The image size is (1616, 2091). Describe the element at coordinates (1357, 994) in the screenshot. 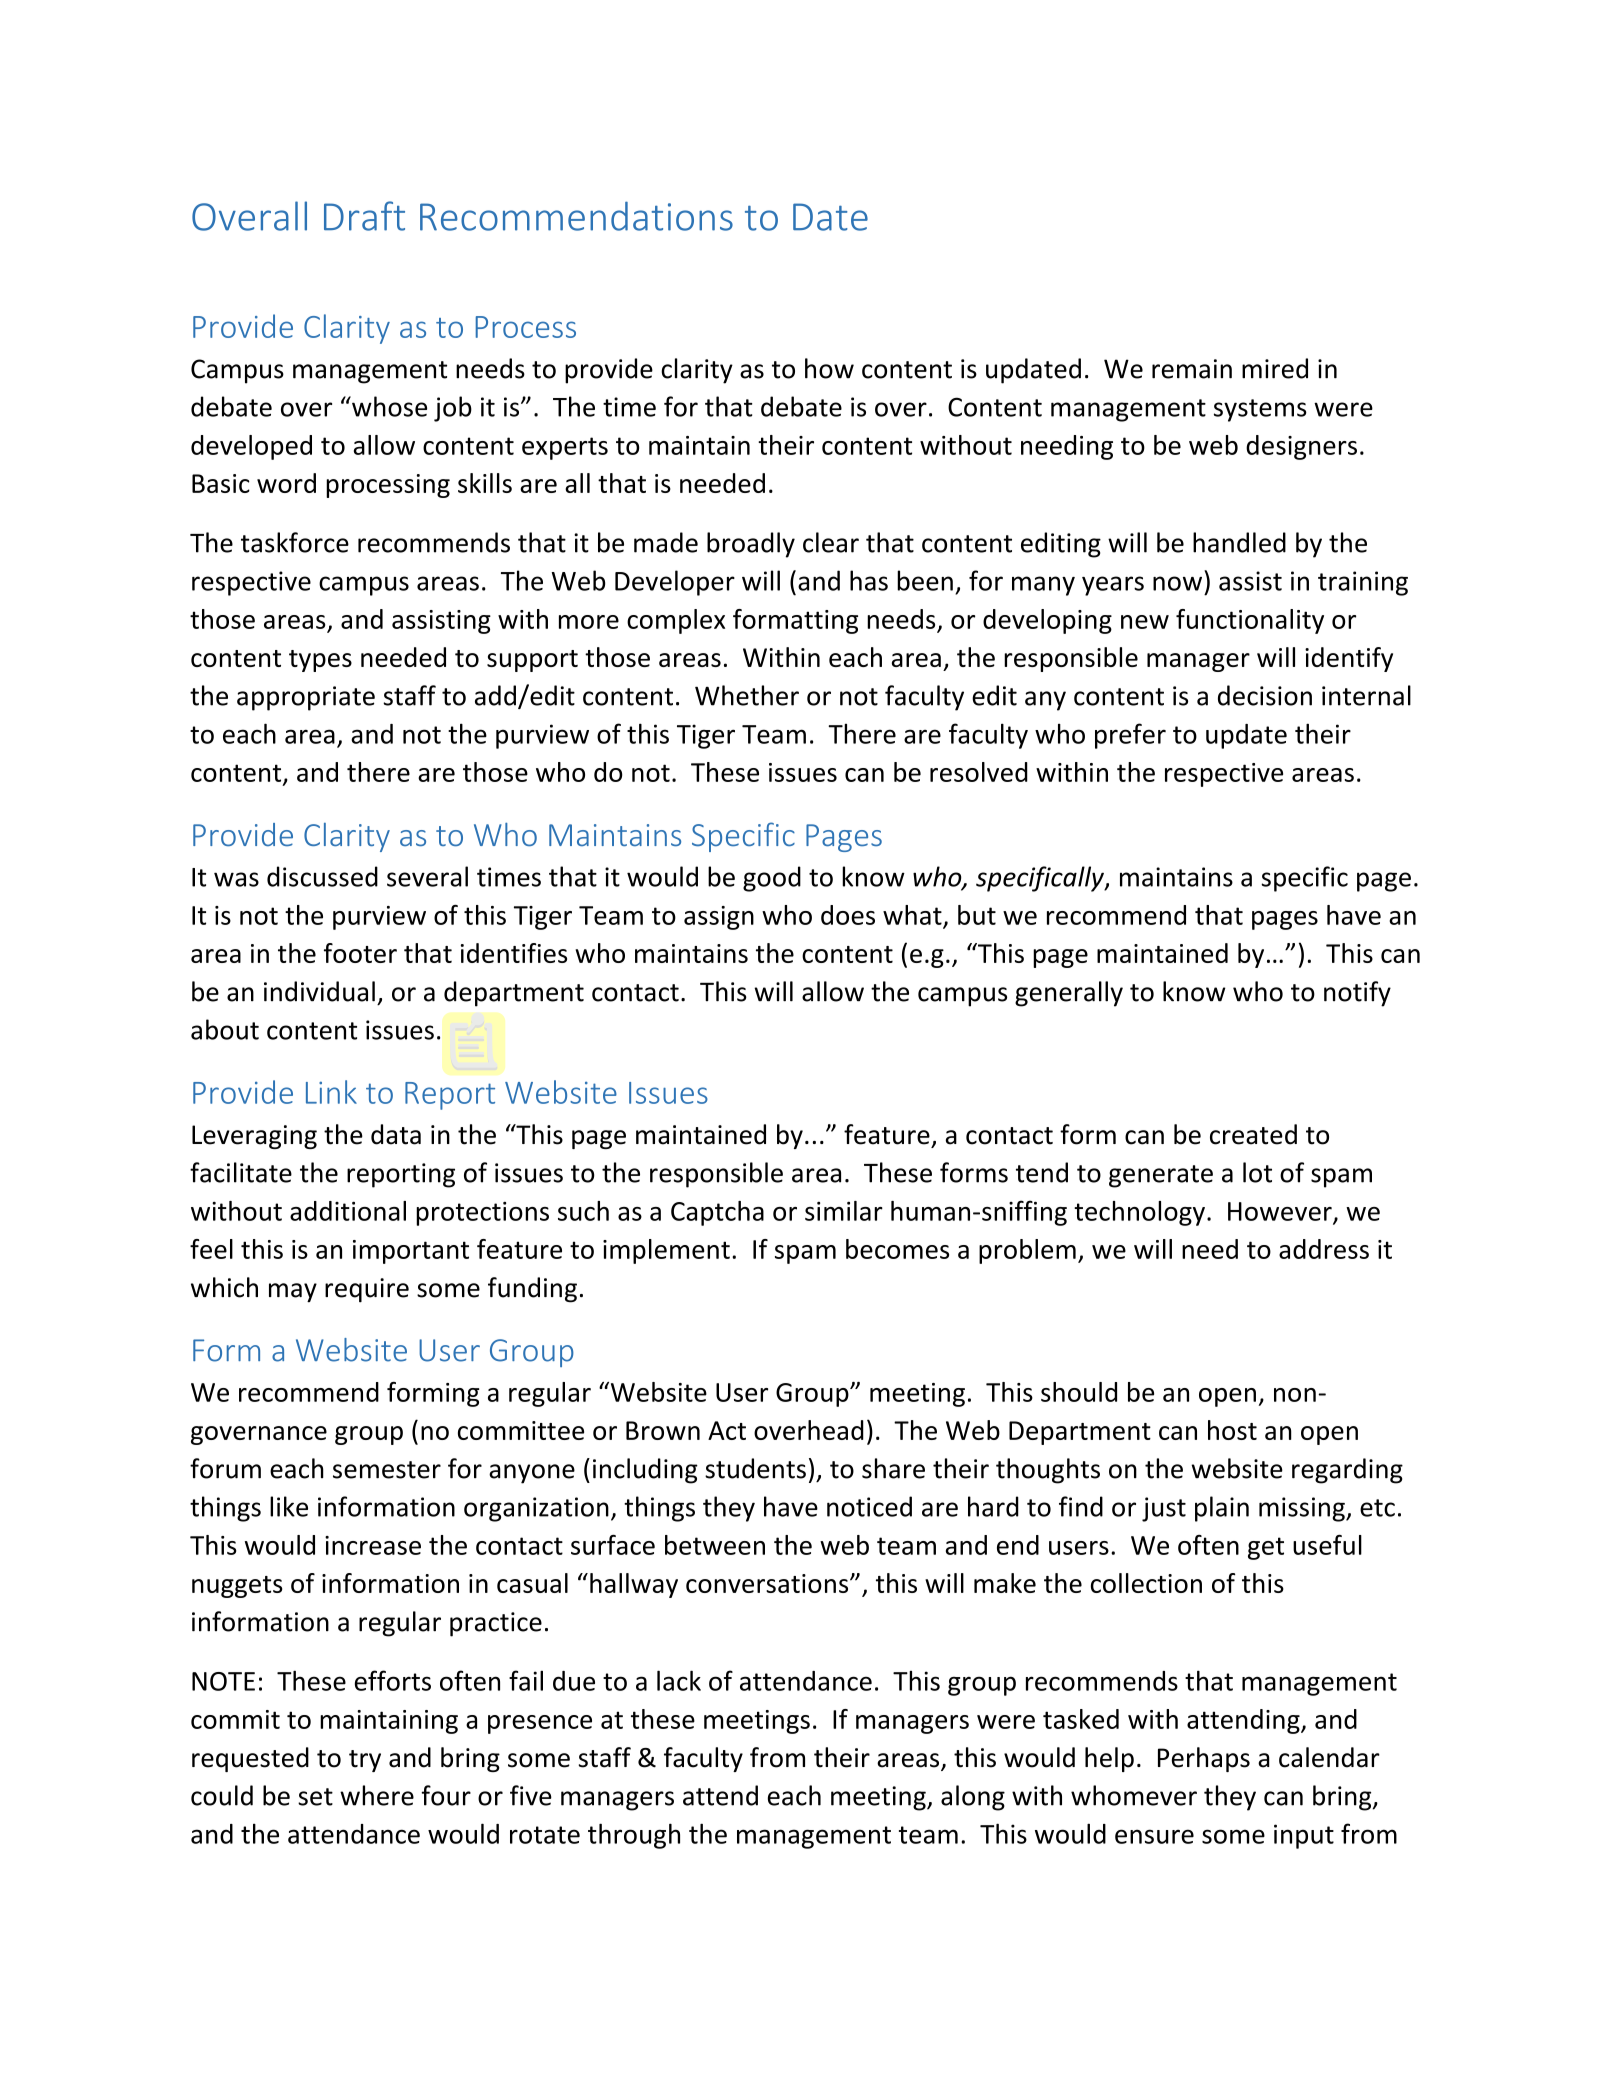

I see `notify` at that location.
